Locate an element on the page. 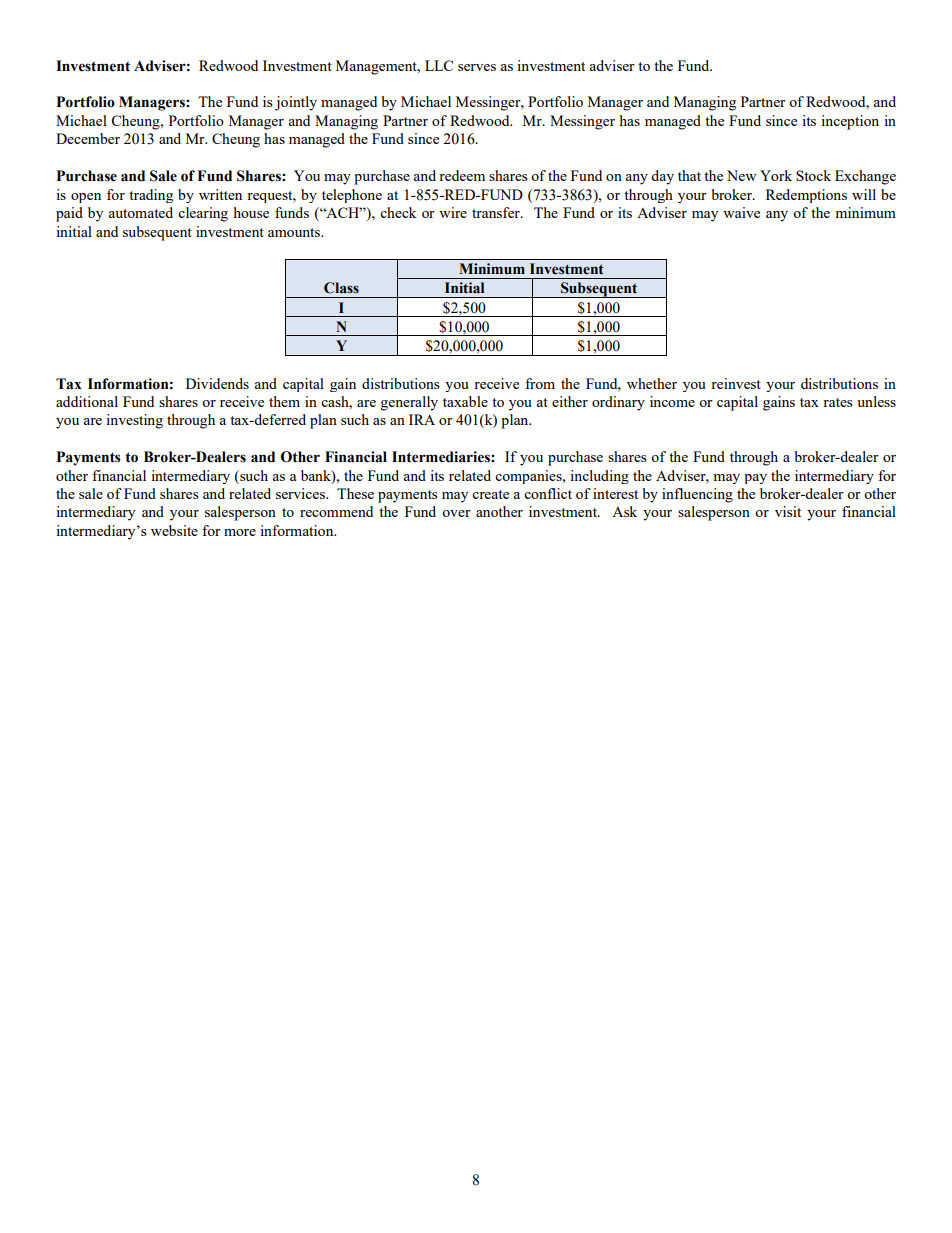  redeem is located at coordinates (462, 175).
